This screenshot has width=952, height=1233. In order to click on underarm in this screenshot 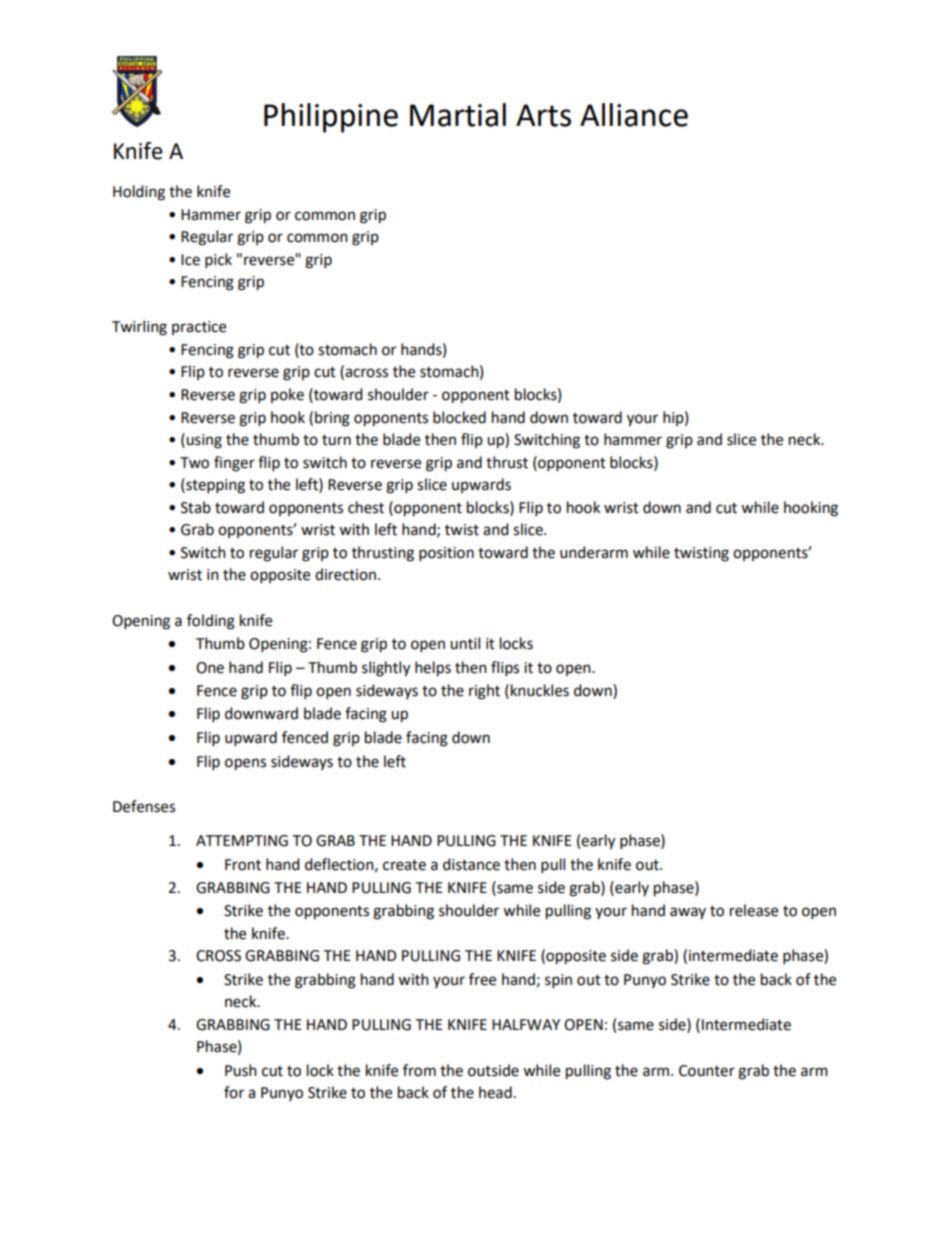, I will do `click(594, 552)`.
